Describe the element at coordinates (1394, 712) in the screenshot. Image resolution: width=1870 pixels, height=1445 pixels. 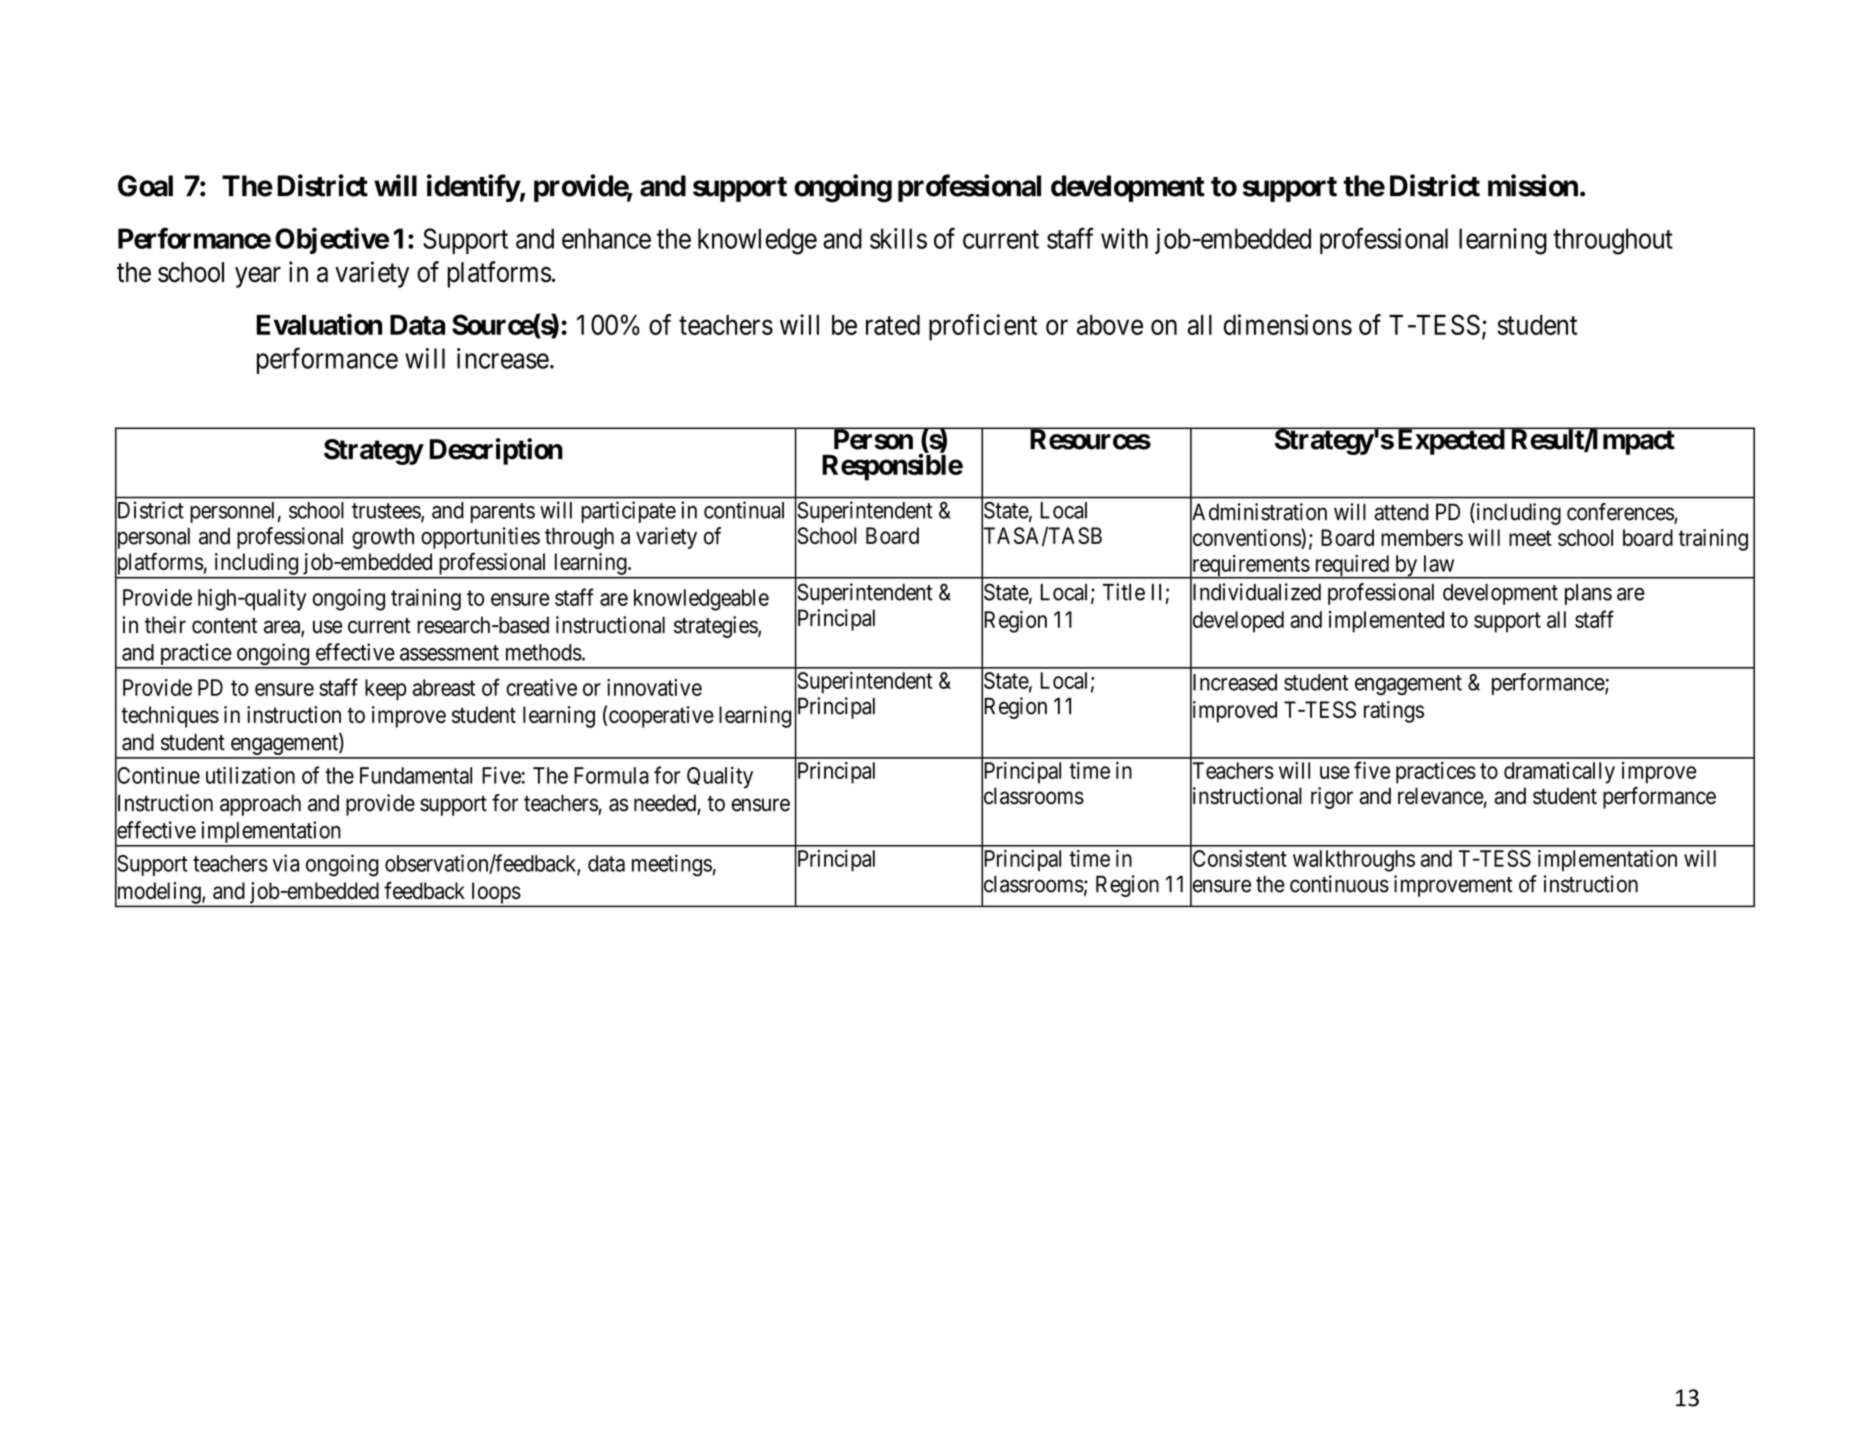
I see `ratings` at that location.
